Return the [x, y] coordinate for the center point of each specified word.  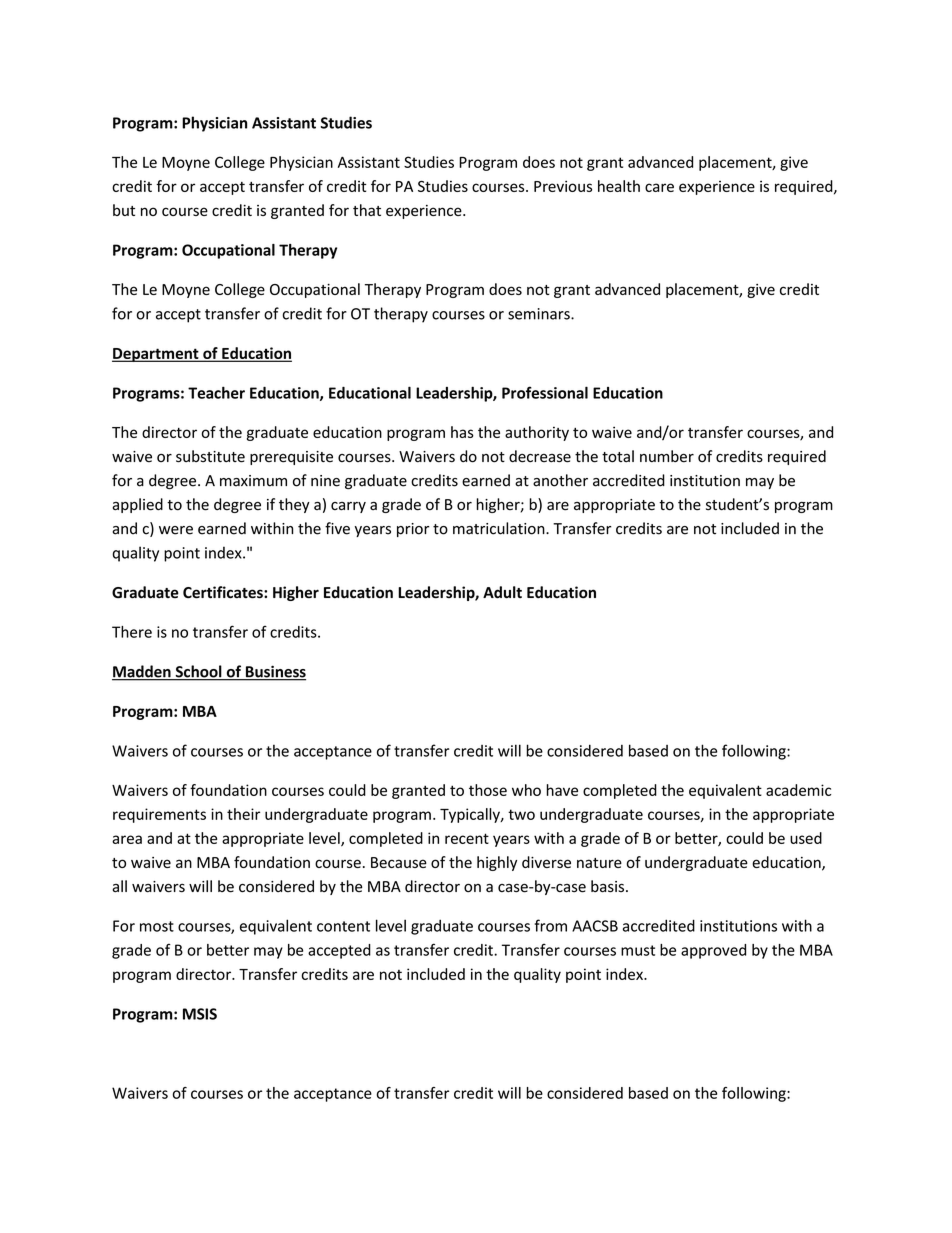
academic [798, 790]
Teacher [216, 392]
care [659, 187]
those [488, 790]
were [176, 530]
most [157, 926]
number [667, 456]
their [243, 814]
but [124, 210]
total [618, 456]
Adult [502, 592]
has [462, 432]
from [551, 925]
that [367, 210]
